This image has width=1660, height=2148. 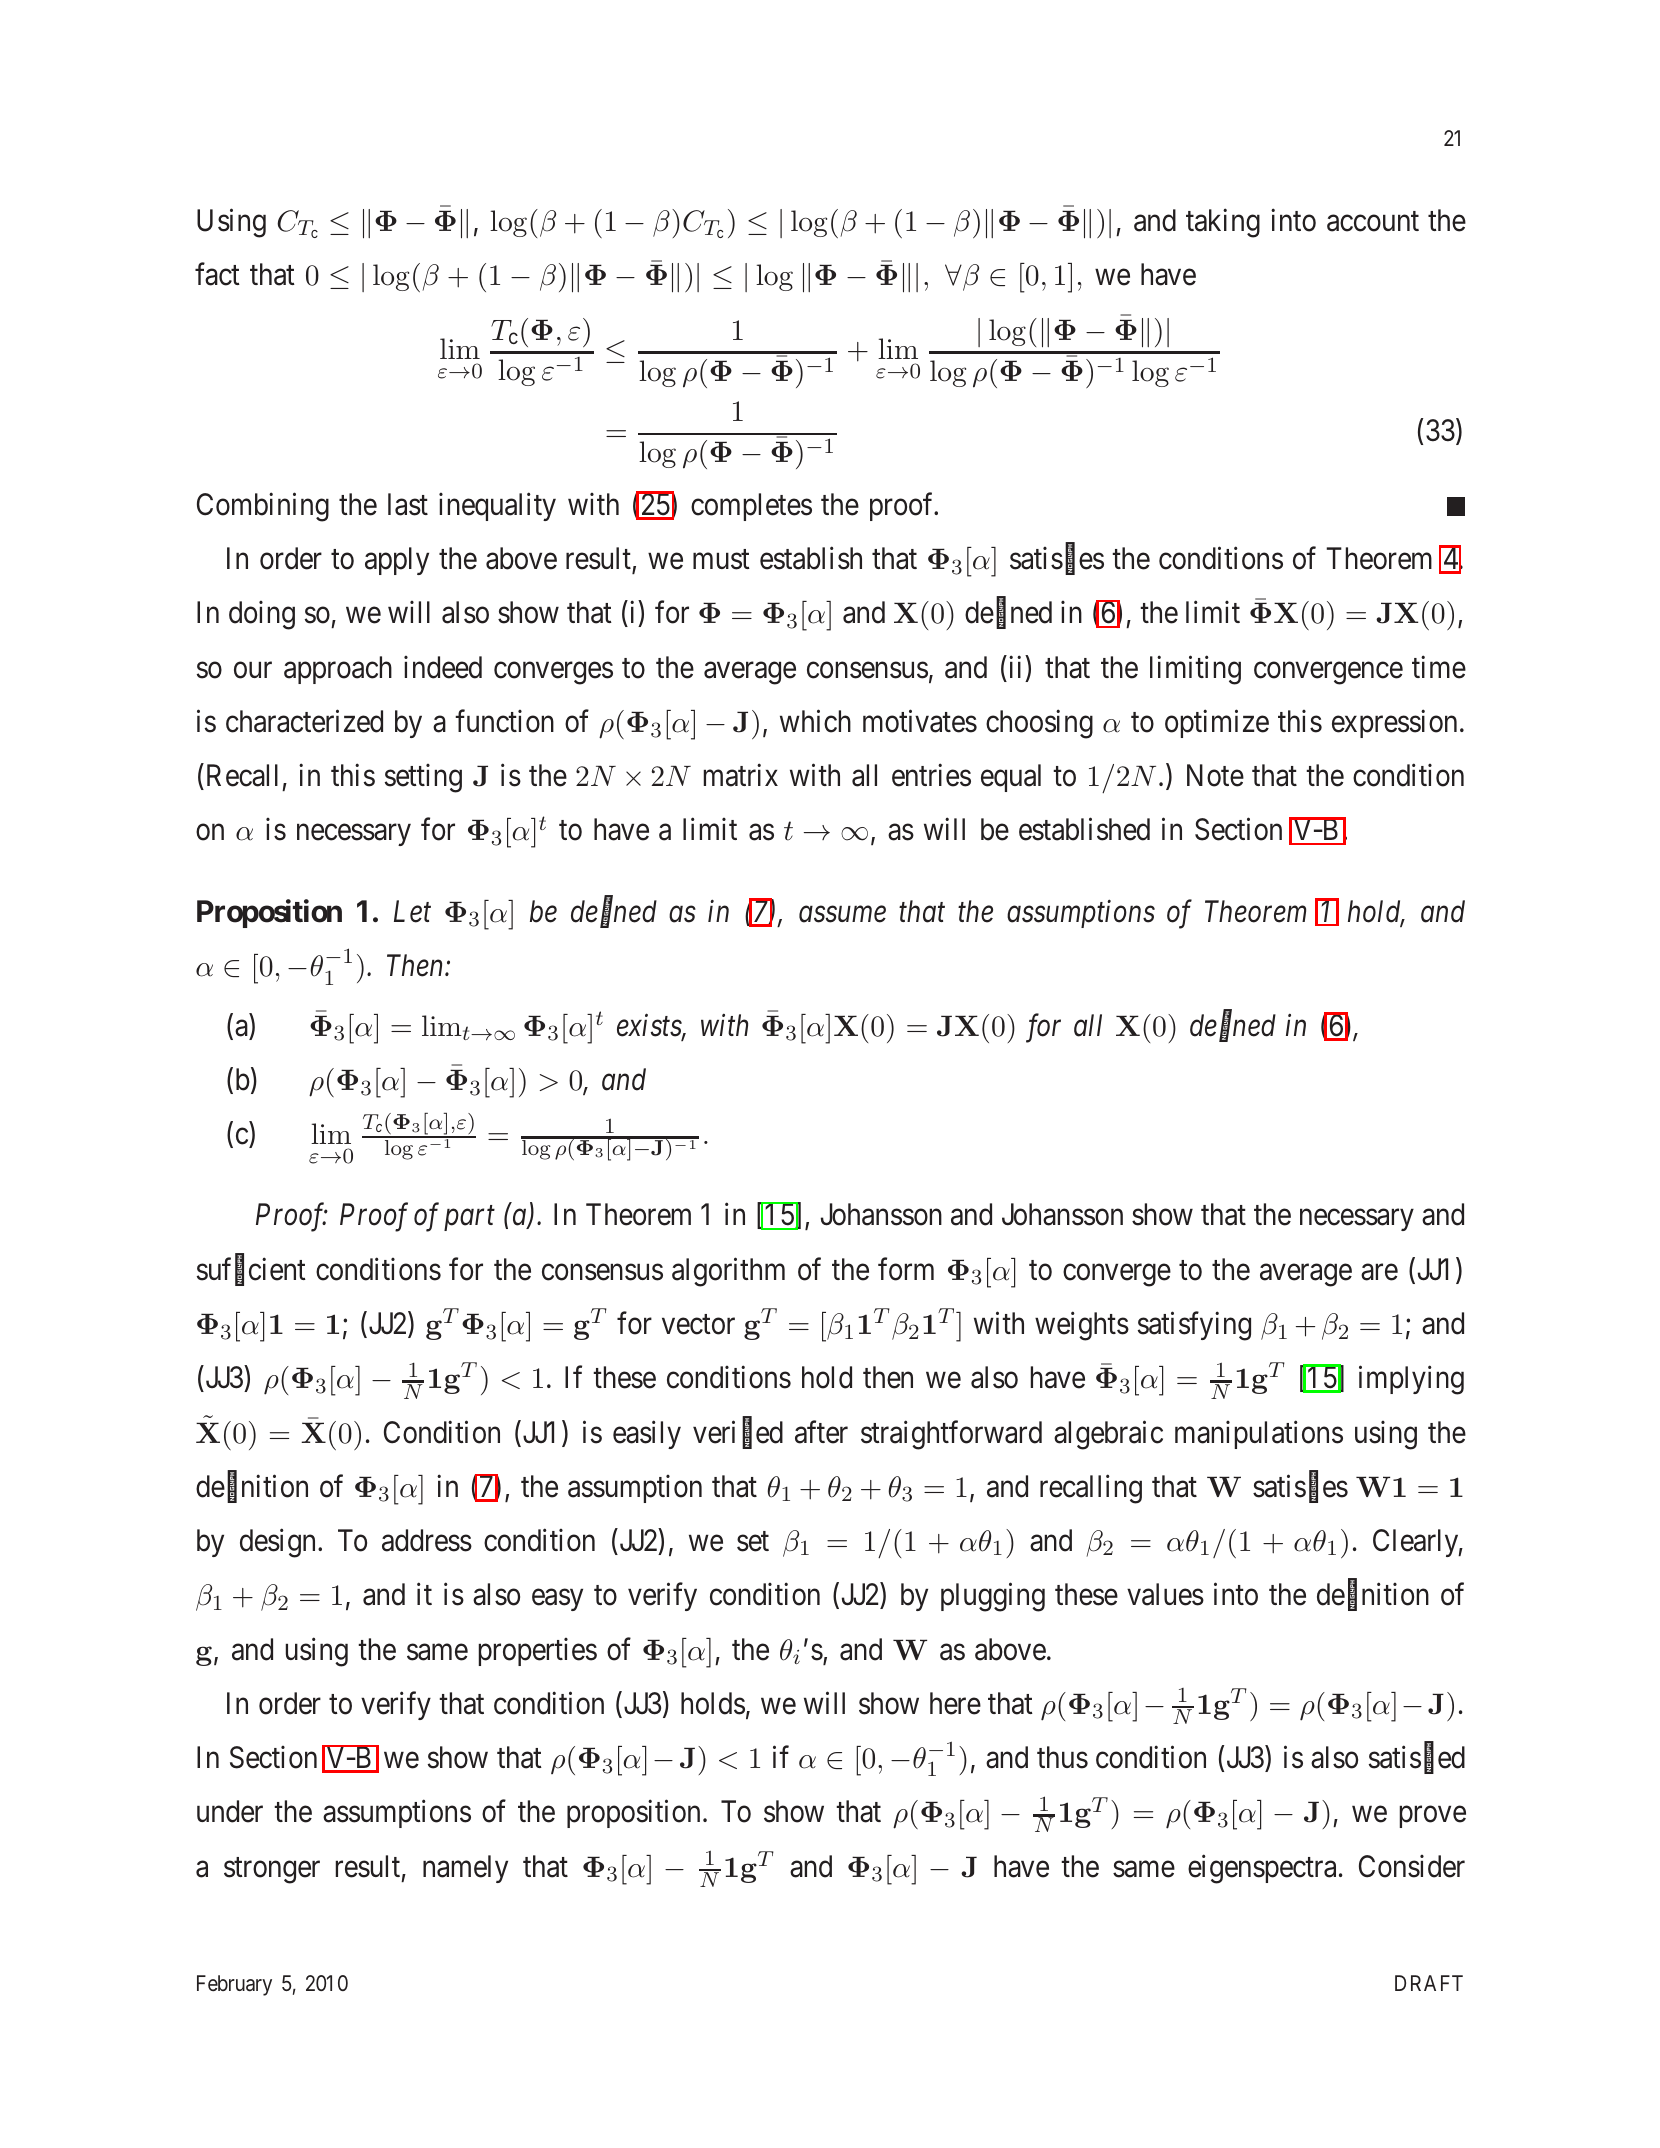 I want to click on are, so click(x=1379, y=1272).
